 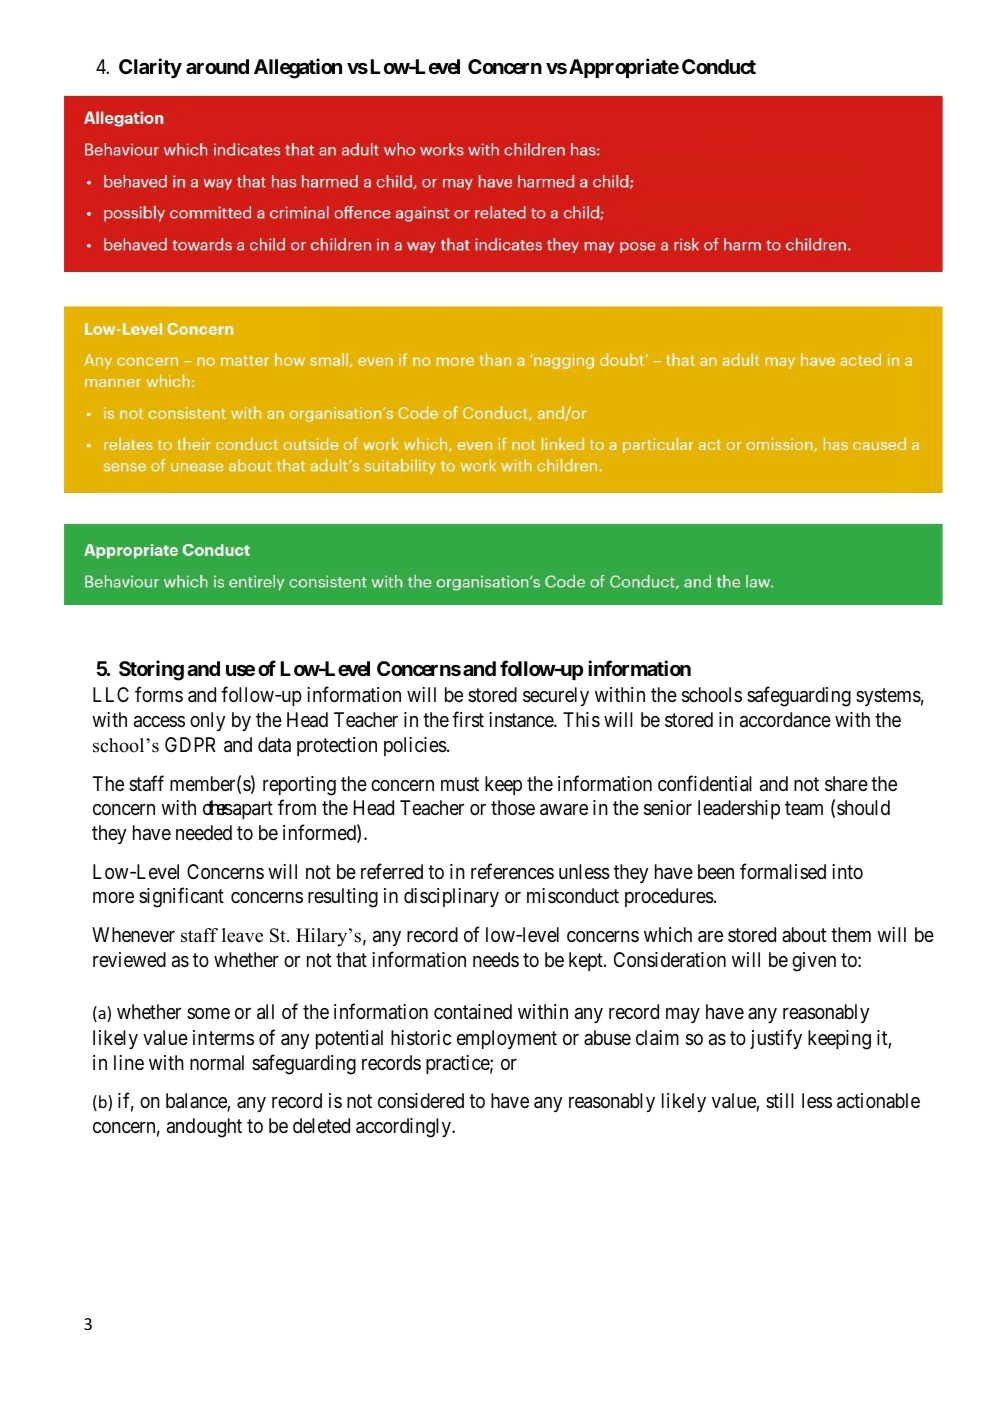 What do you see at coordinates (785, 720) in the screenshot?
I see `accordance` at bounding box center [785, 720].
